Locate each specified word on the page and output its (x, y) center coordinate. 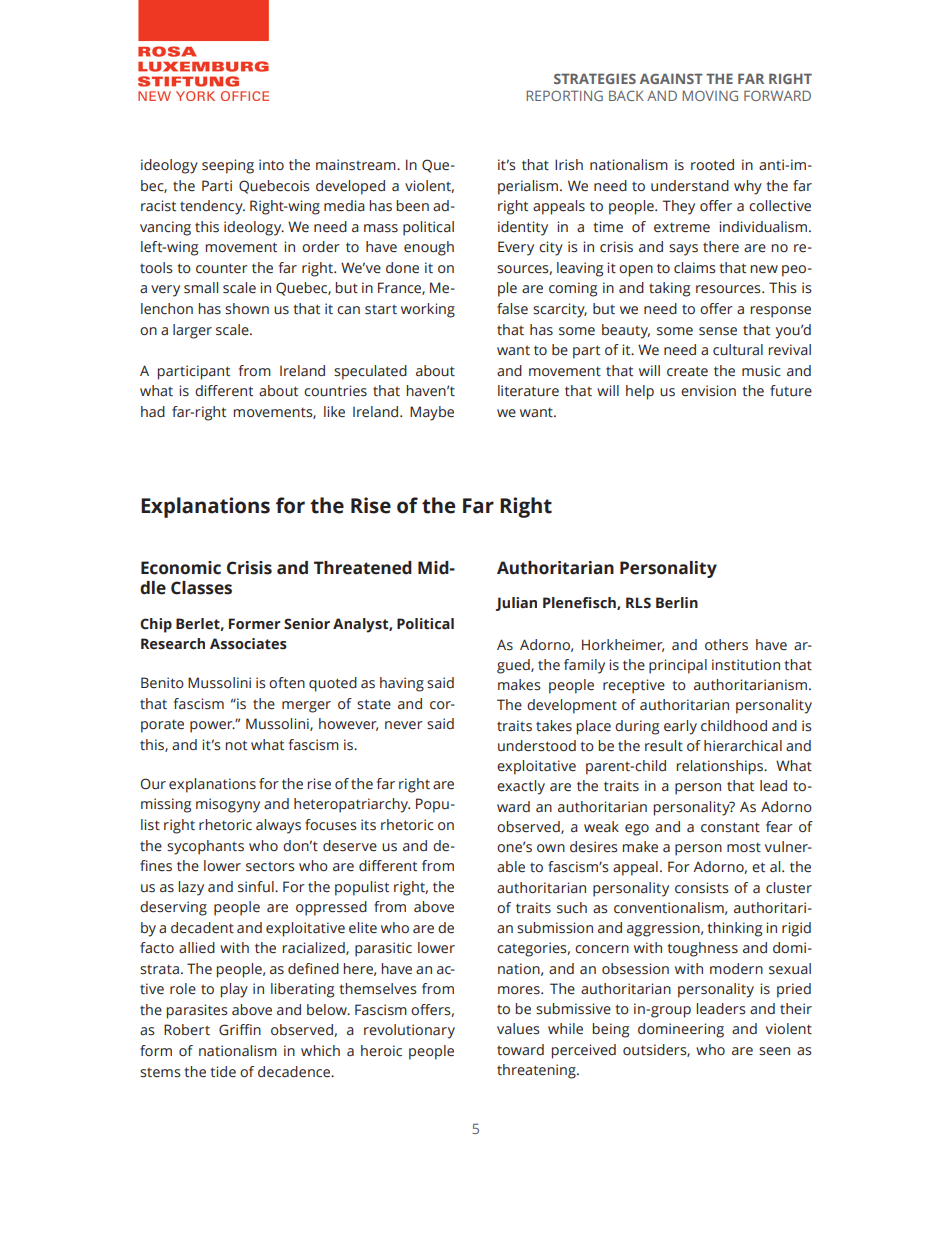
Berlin (677, 603)
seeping (228, 166)
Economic (181, 568)
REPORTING (564, 95)
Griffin (240, 1030)
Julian (516, 604)
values (518, 1029)
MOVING (710, 95)
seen (774, 1051)
